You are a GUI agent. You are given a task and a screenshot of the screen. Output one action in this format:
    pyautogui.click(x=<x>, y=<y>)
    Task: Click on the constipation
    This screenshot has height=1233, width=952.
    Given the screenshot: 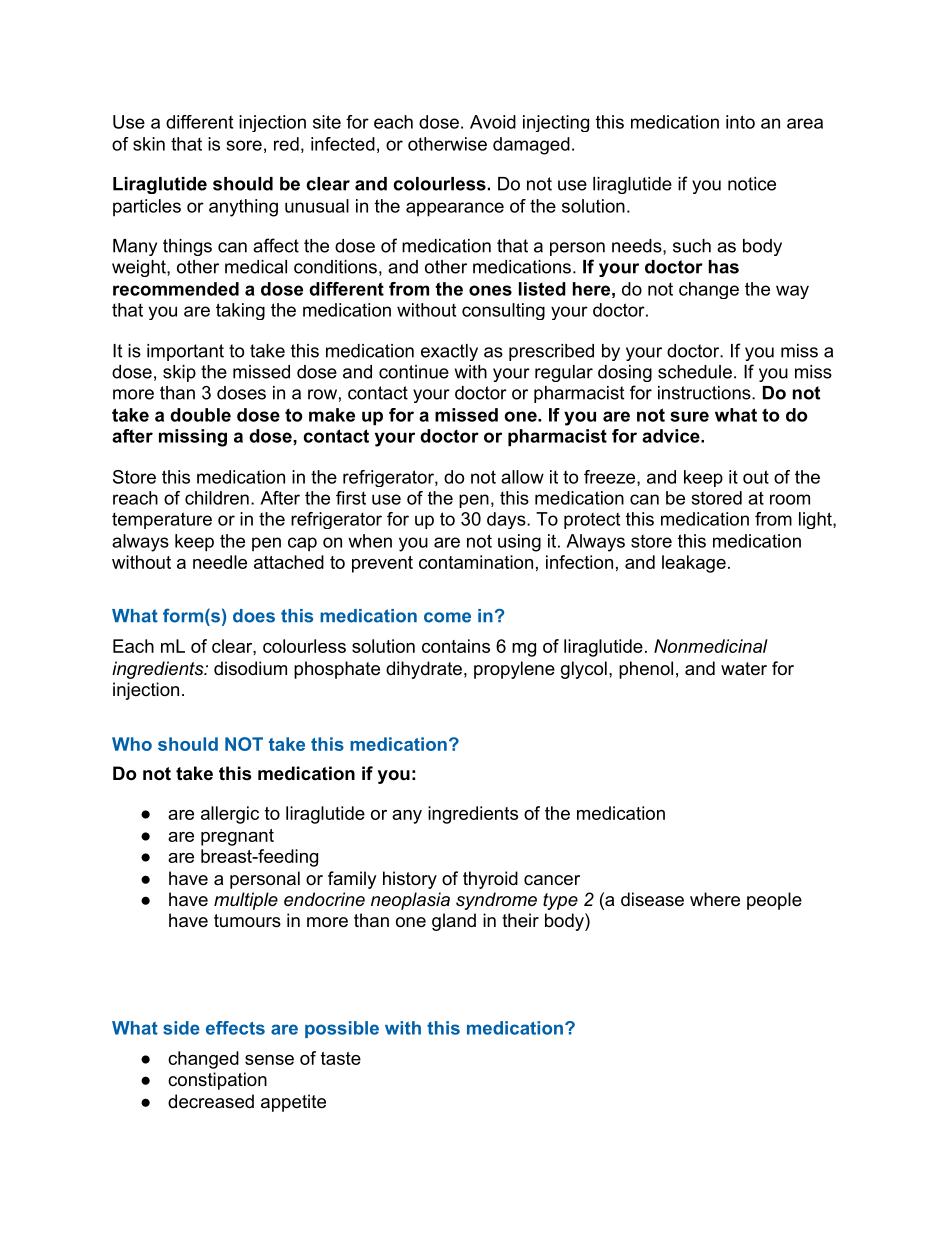 What is the action you would take?
    pyautogui.click(x=217, y=1081)
